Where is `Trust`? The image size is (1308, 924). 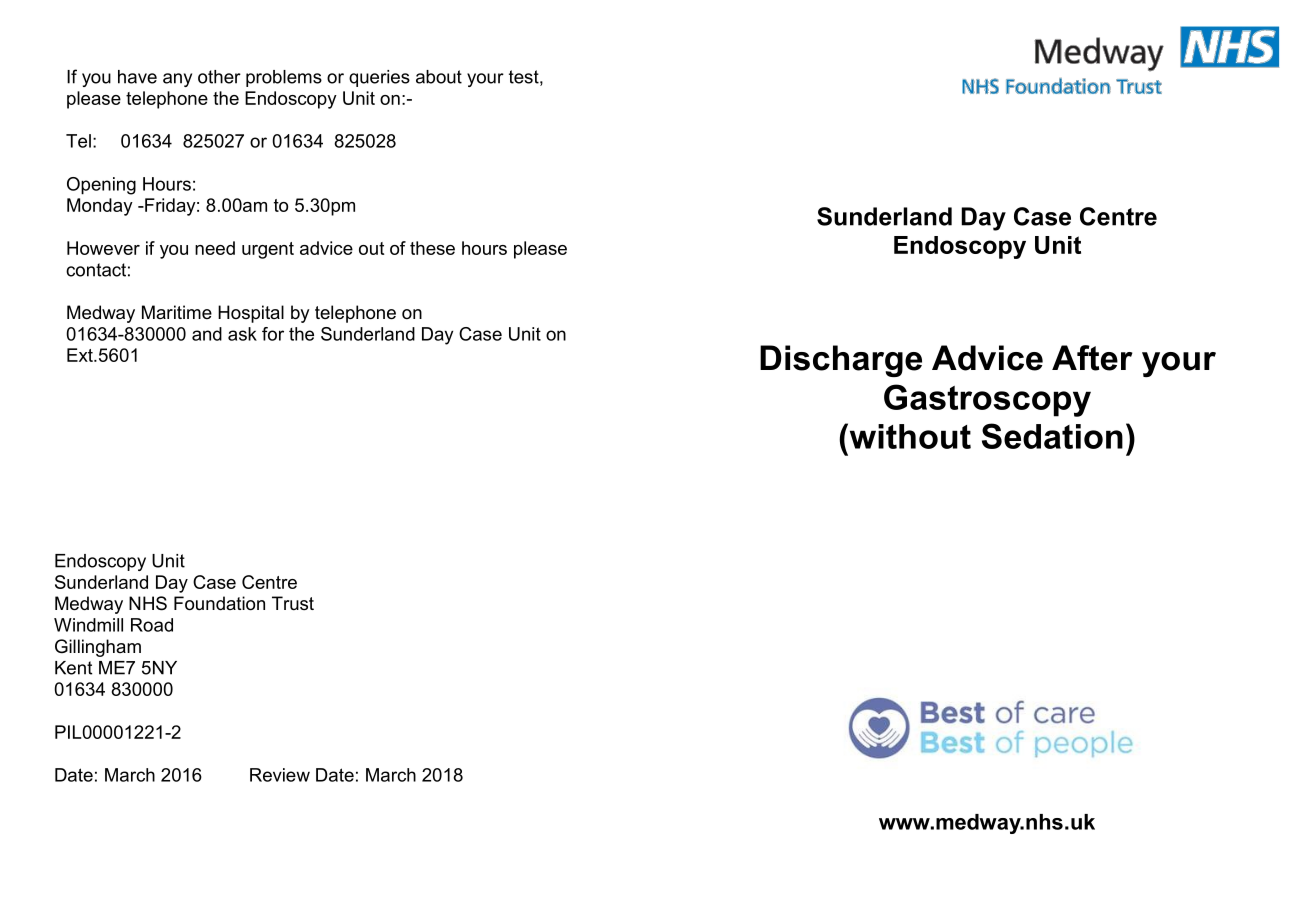 Trust is located at coordinates (293, 603).
